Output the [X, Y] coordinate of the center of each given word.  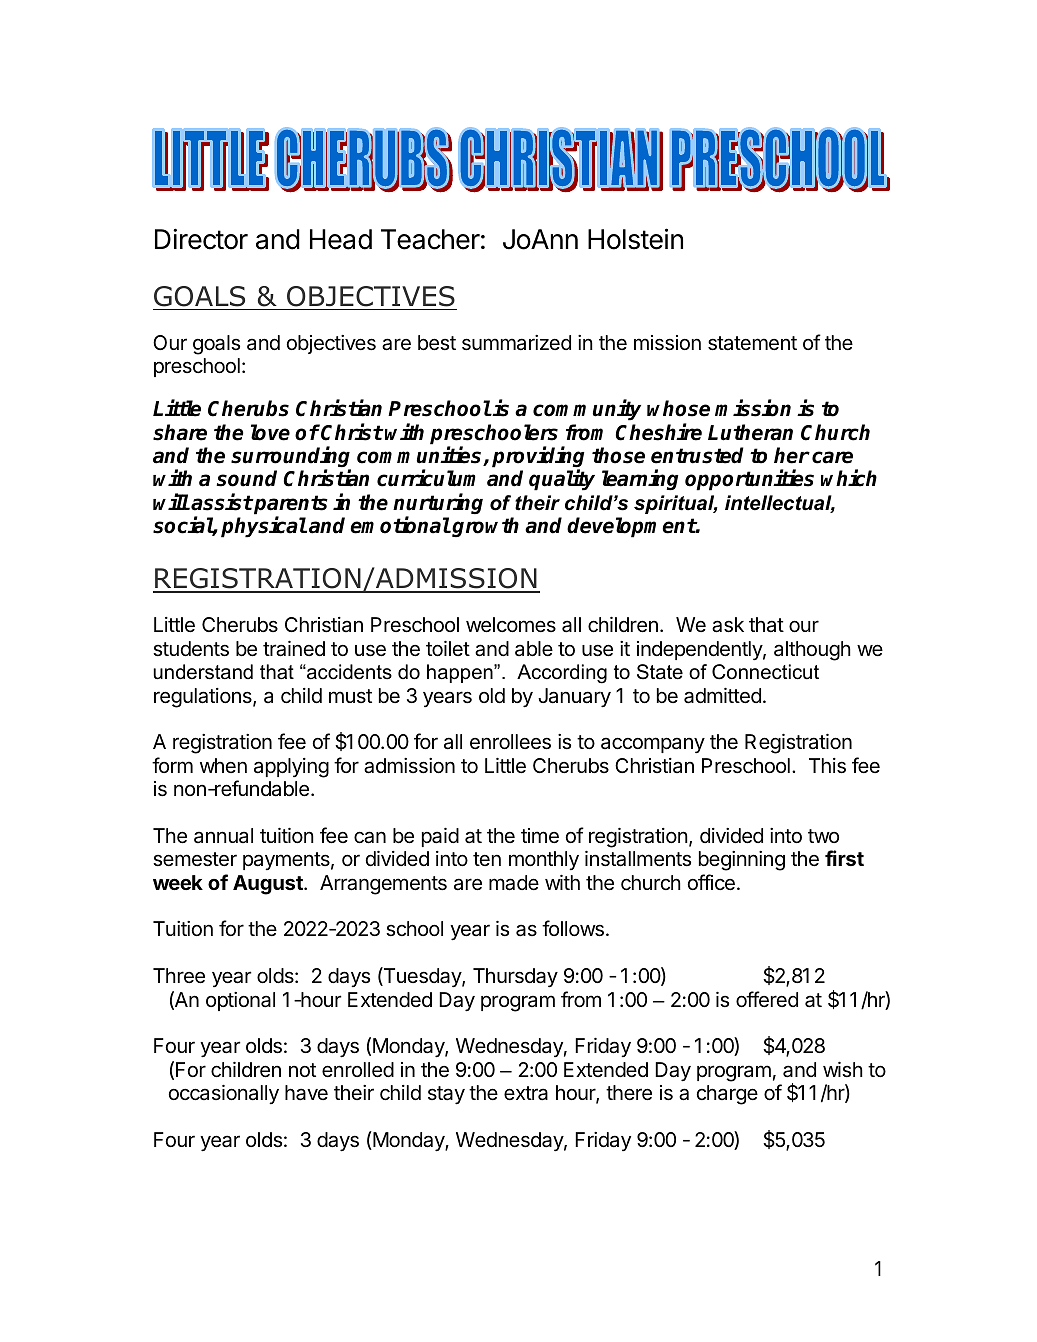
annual [223, 835]
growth [484, 527]
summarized [516, 343]
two [823, 836]
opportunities [749, 480]
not [302, 1070]
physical [264, 527]
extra [526, 1093]
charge [727, 1095]
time [540, 836]
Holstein [635, 239]
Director [201, 239]
